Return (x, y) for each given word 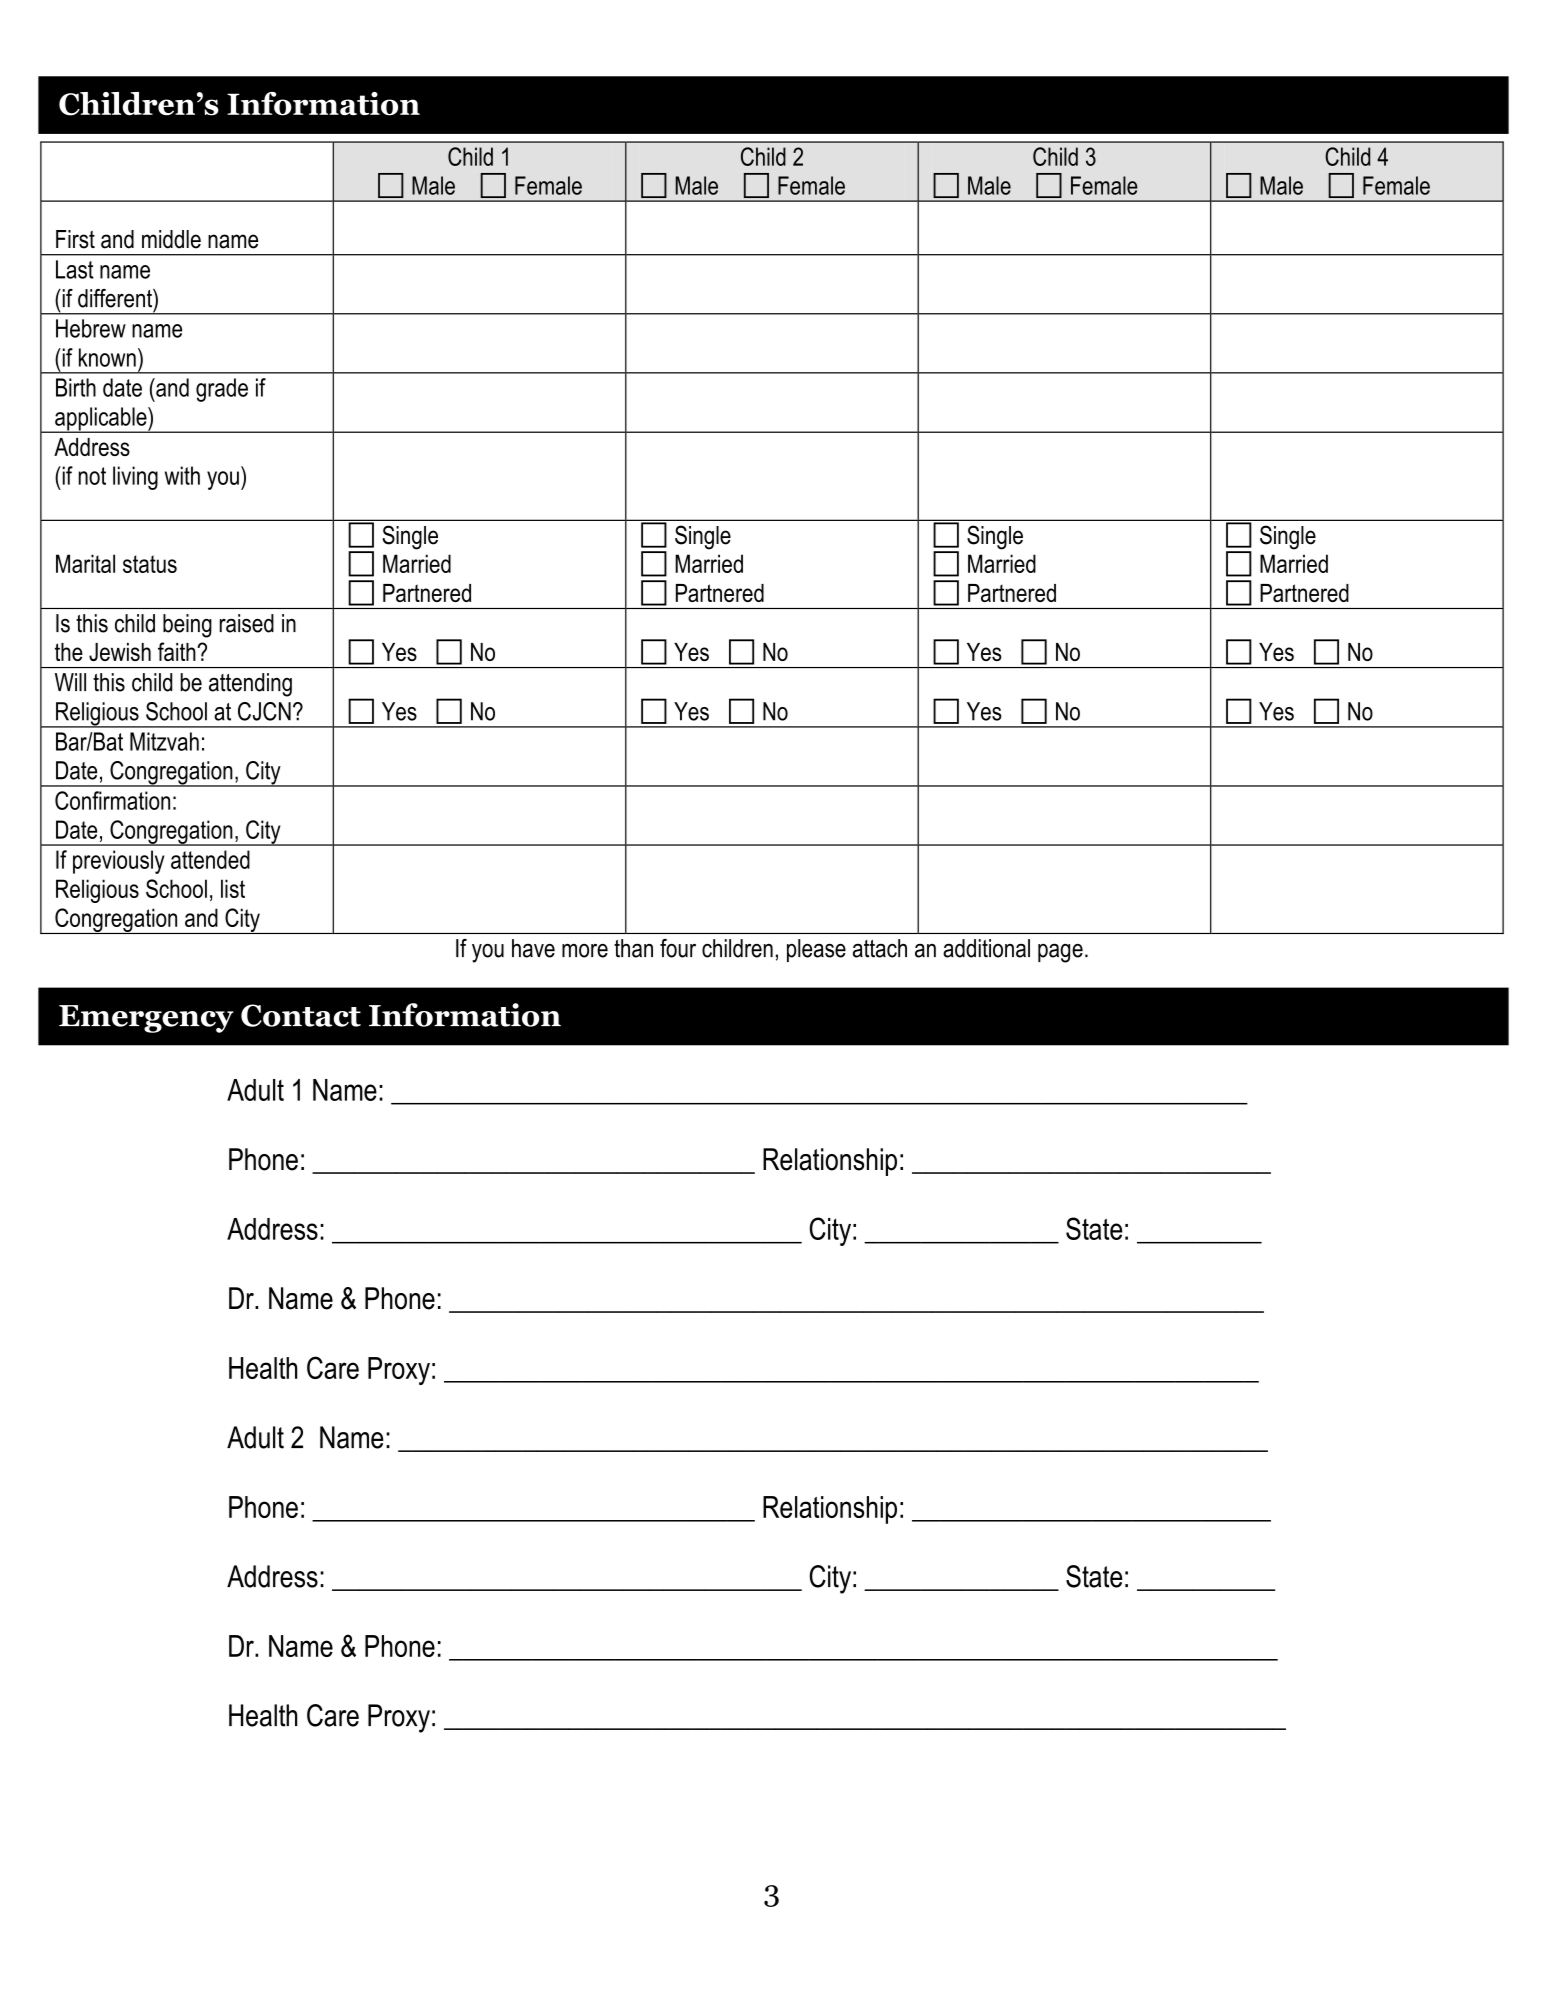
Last (75, 269)
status (150, 564)
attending (250, 685)
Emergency (146, 1019)
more (585, 951)
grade (222, 390)
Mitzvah (164, 741)
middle (171, 239)
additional (986, 948)
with (182, 475)
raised (247, 623)
